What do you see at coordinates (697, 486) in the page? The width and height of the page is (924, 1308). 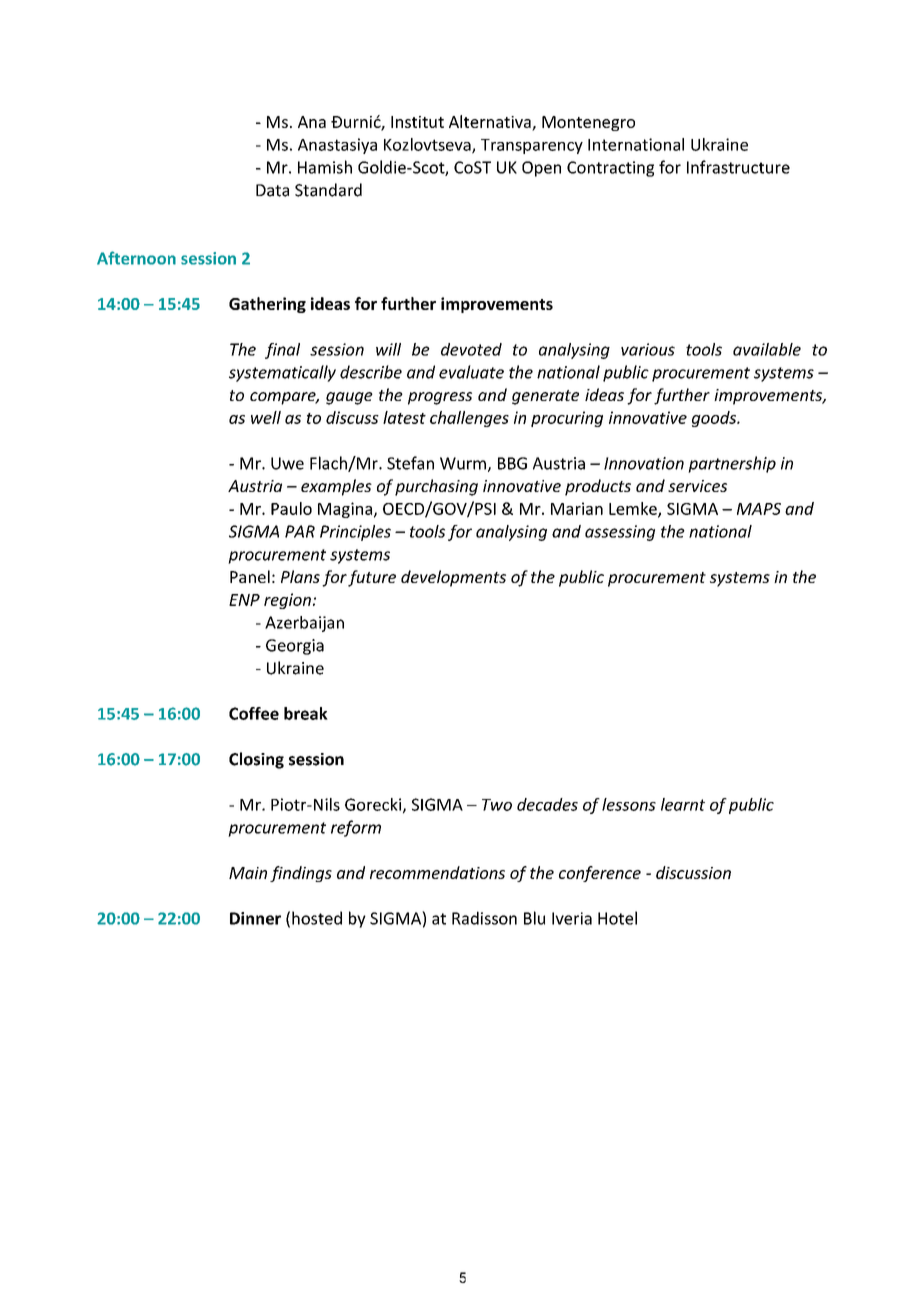 I see `services` at bounding box center [697, 486].
